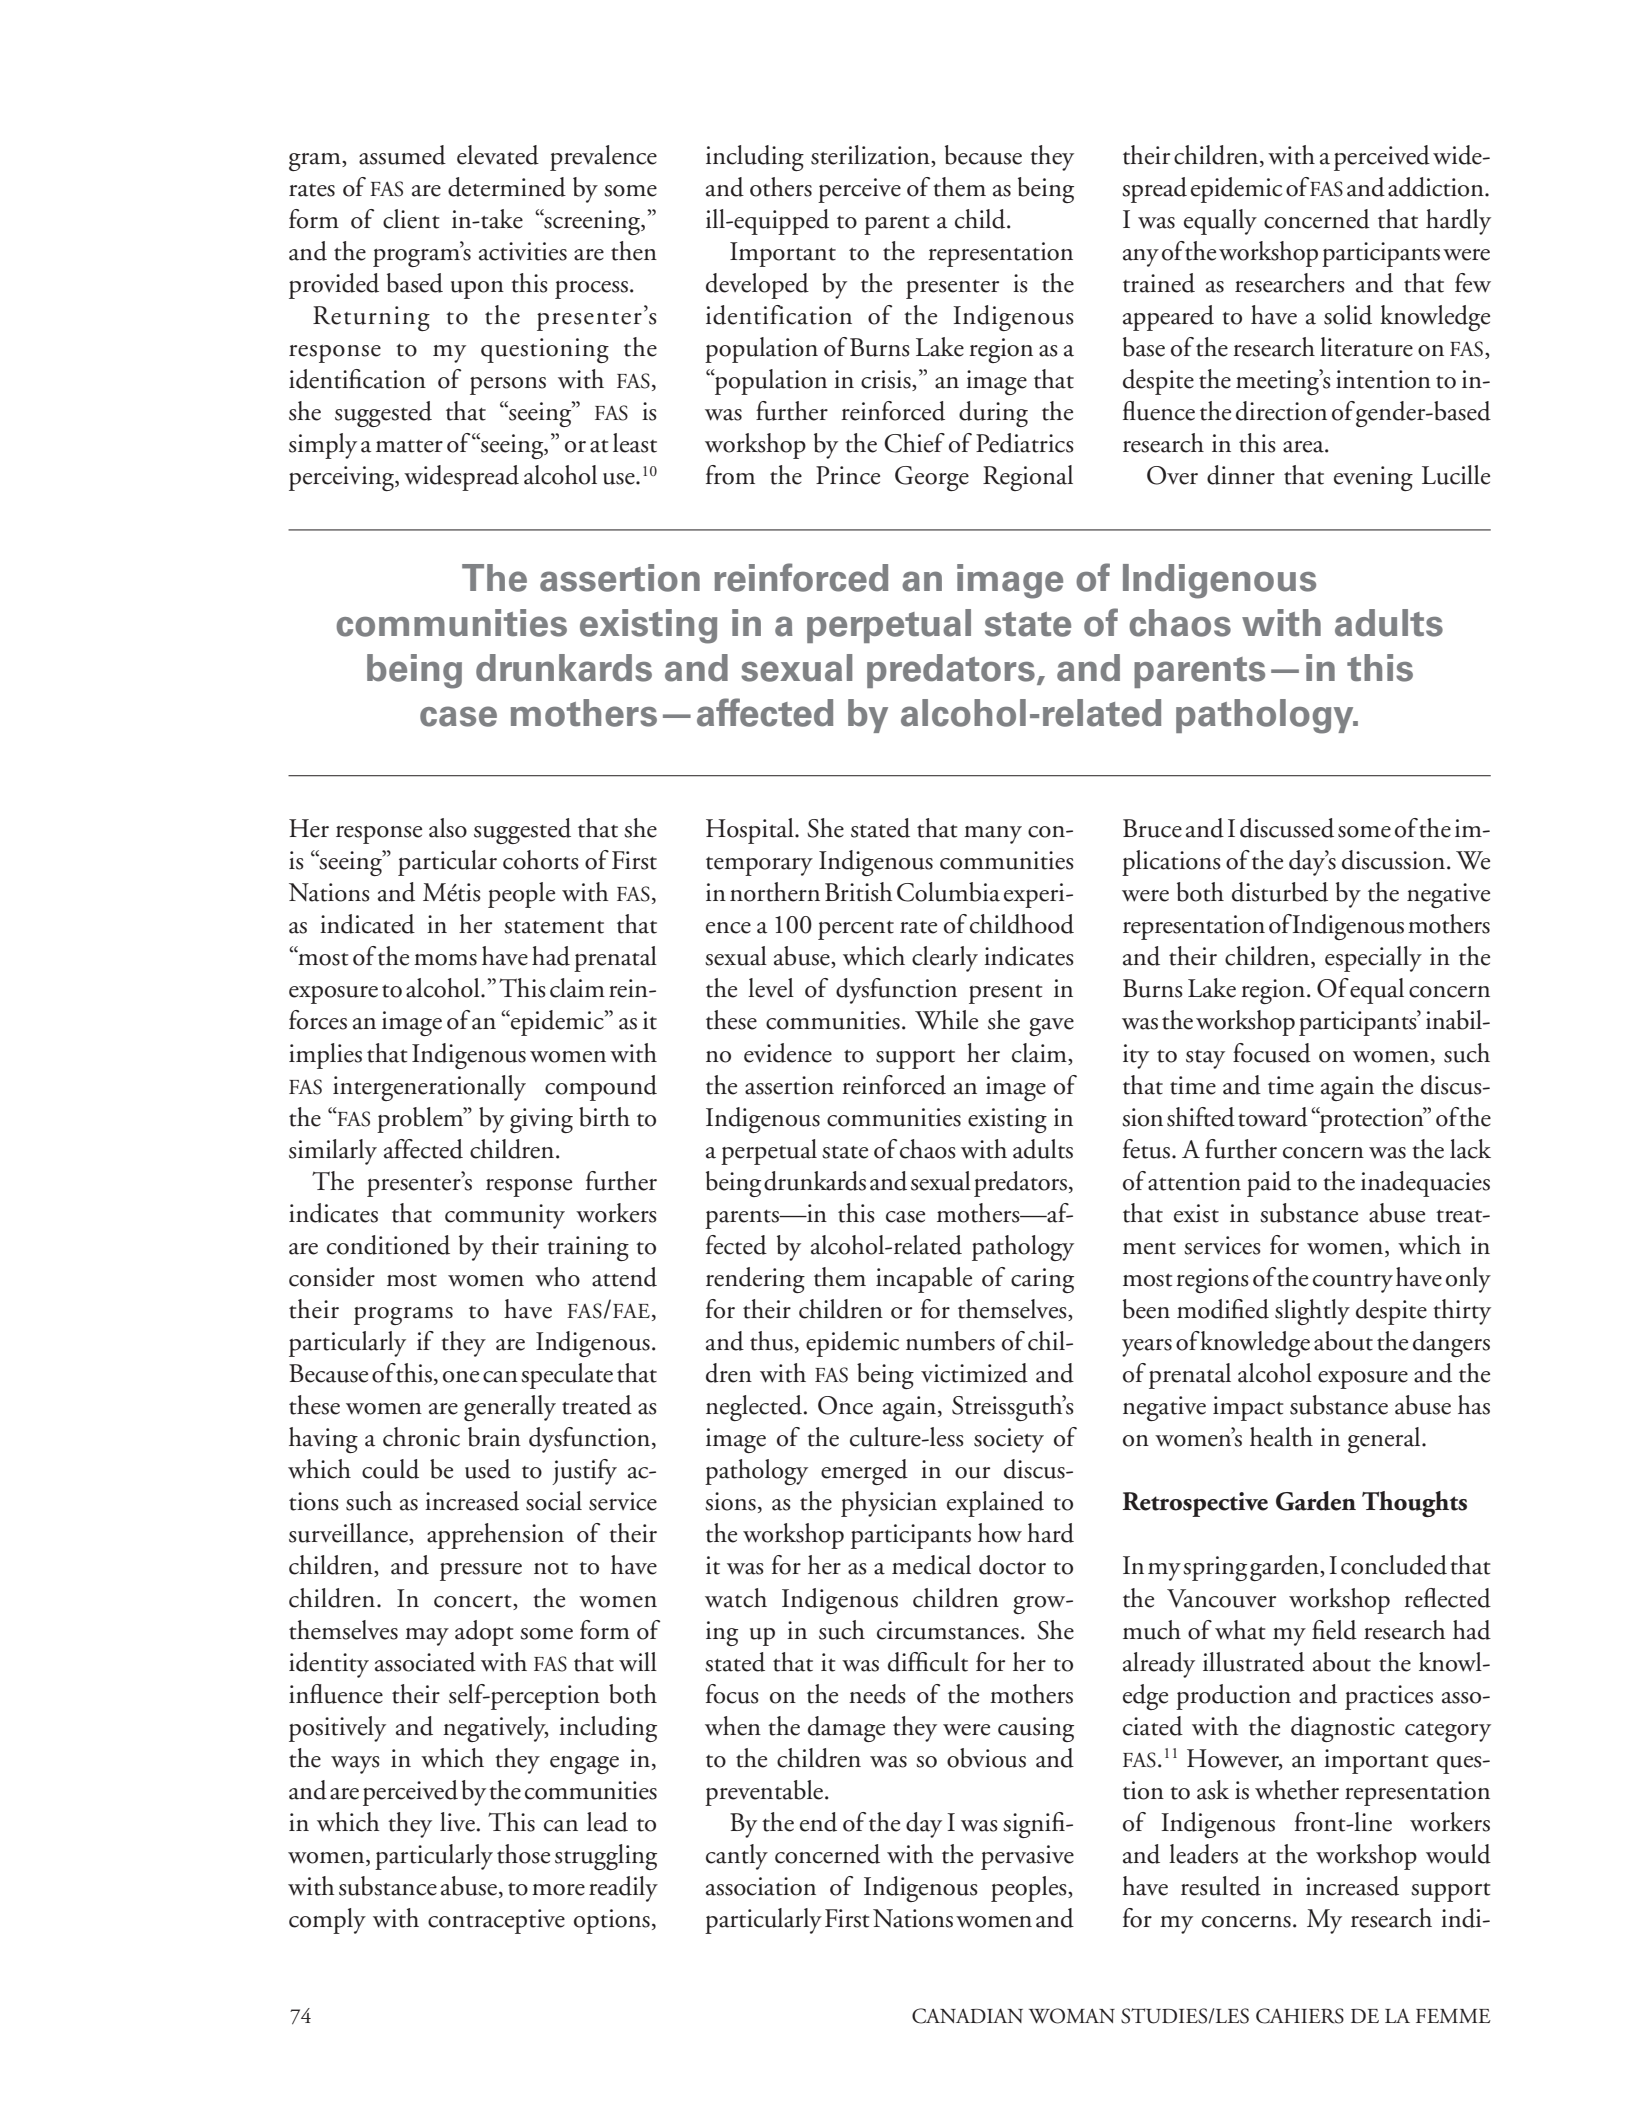  I want to click on country, so click(1353, 1283).
